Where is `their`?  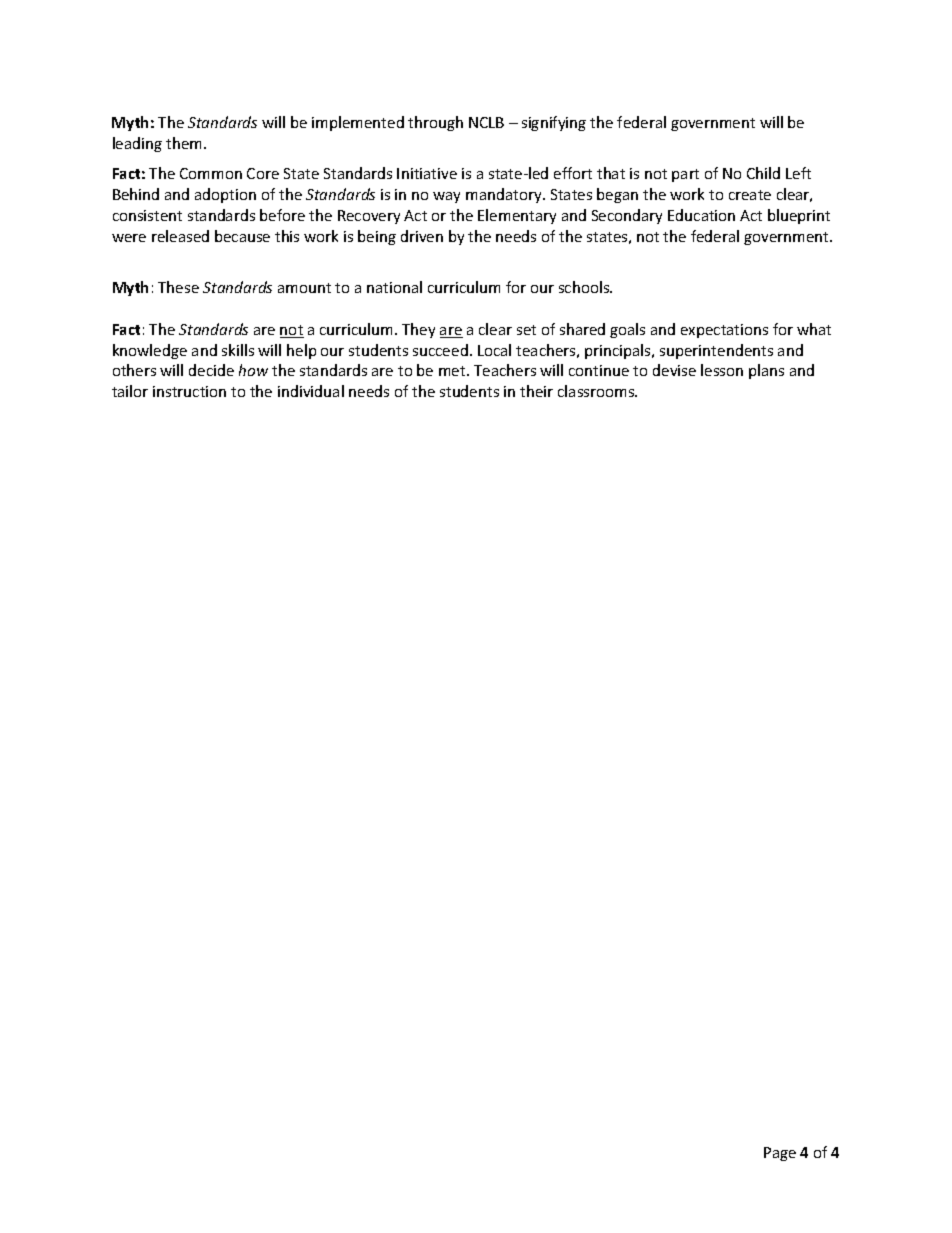 their is located at coordinates (536, 391).
